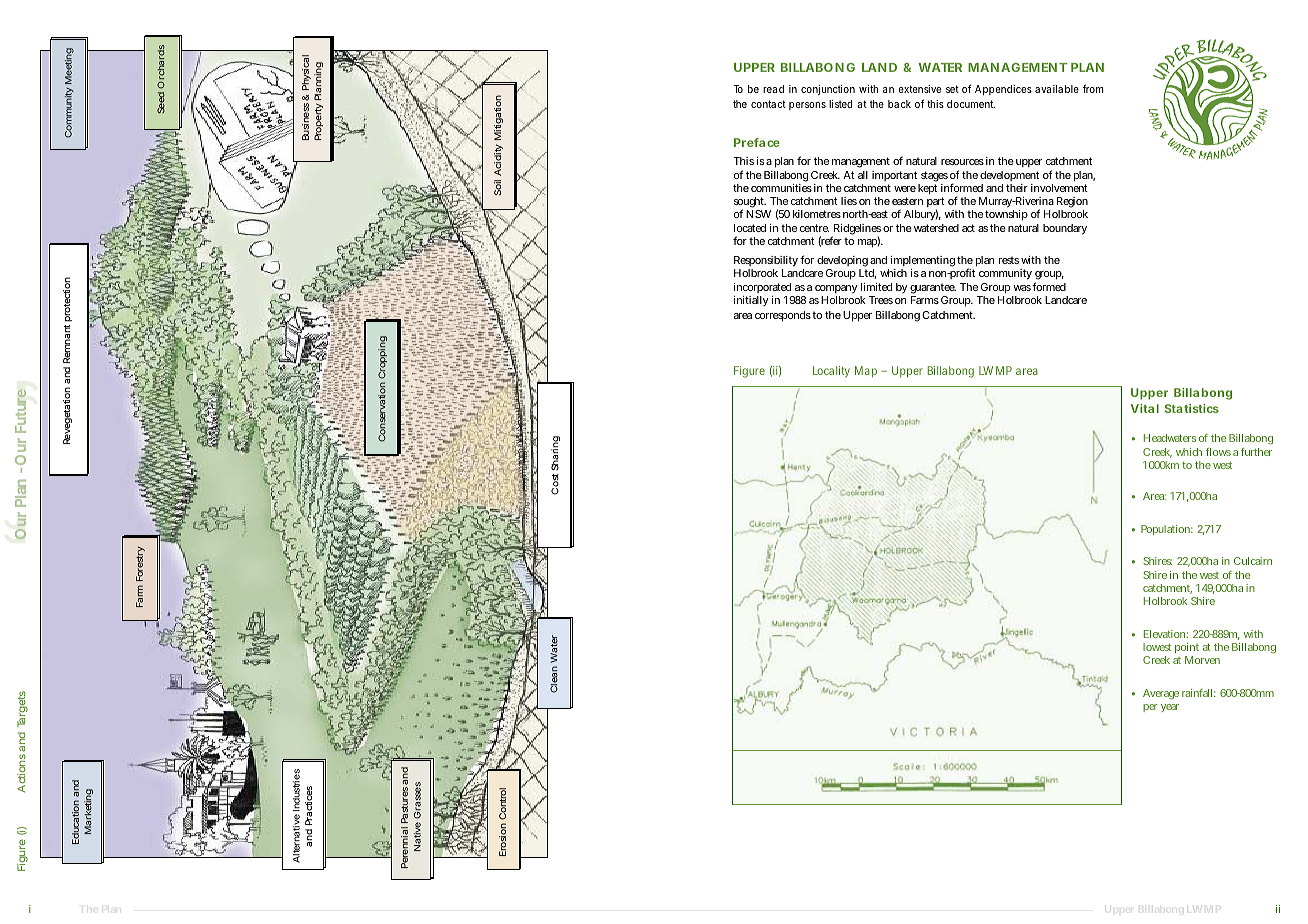  Describe the element at coordinates (1187, 650) in the document. I see `point` at that location.
